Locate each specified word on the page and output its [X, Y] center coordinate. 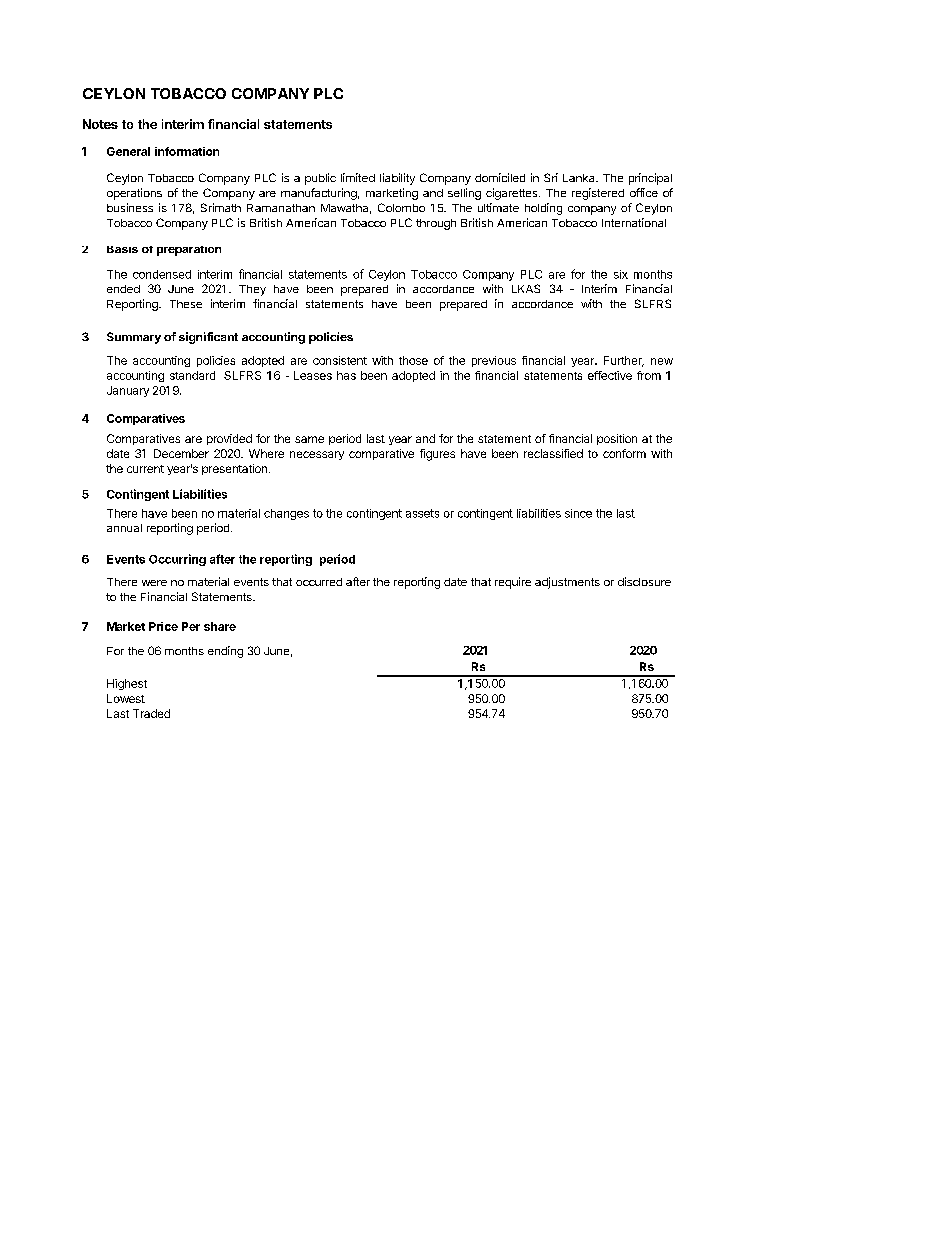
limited [358, 177]
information [187, 151]
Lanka [580, 178]
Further [624, 361]
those [413, 360]
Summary [134, 338]
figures [437, 455]
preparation [189, 251]
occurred [319, 582]
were [154, 583]
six [621, 274]
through [436, 224]
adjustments [567, 583]
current [145, 469]
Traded [151, 713]
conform [624, 453]
